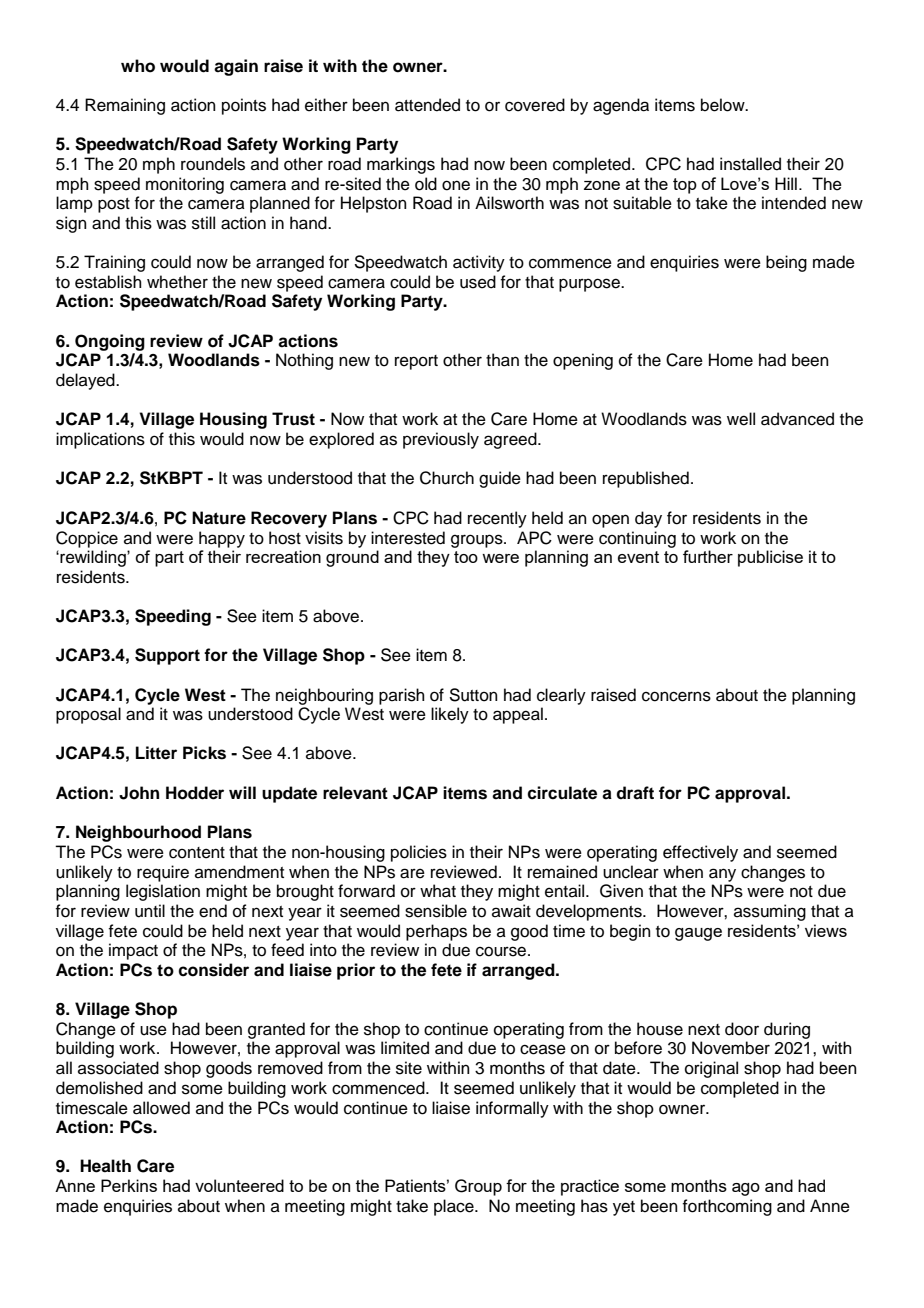 The width and height of the screenshot is (924, 1308). I want to click on below, so click(724, 105).
